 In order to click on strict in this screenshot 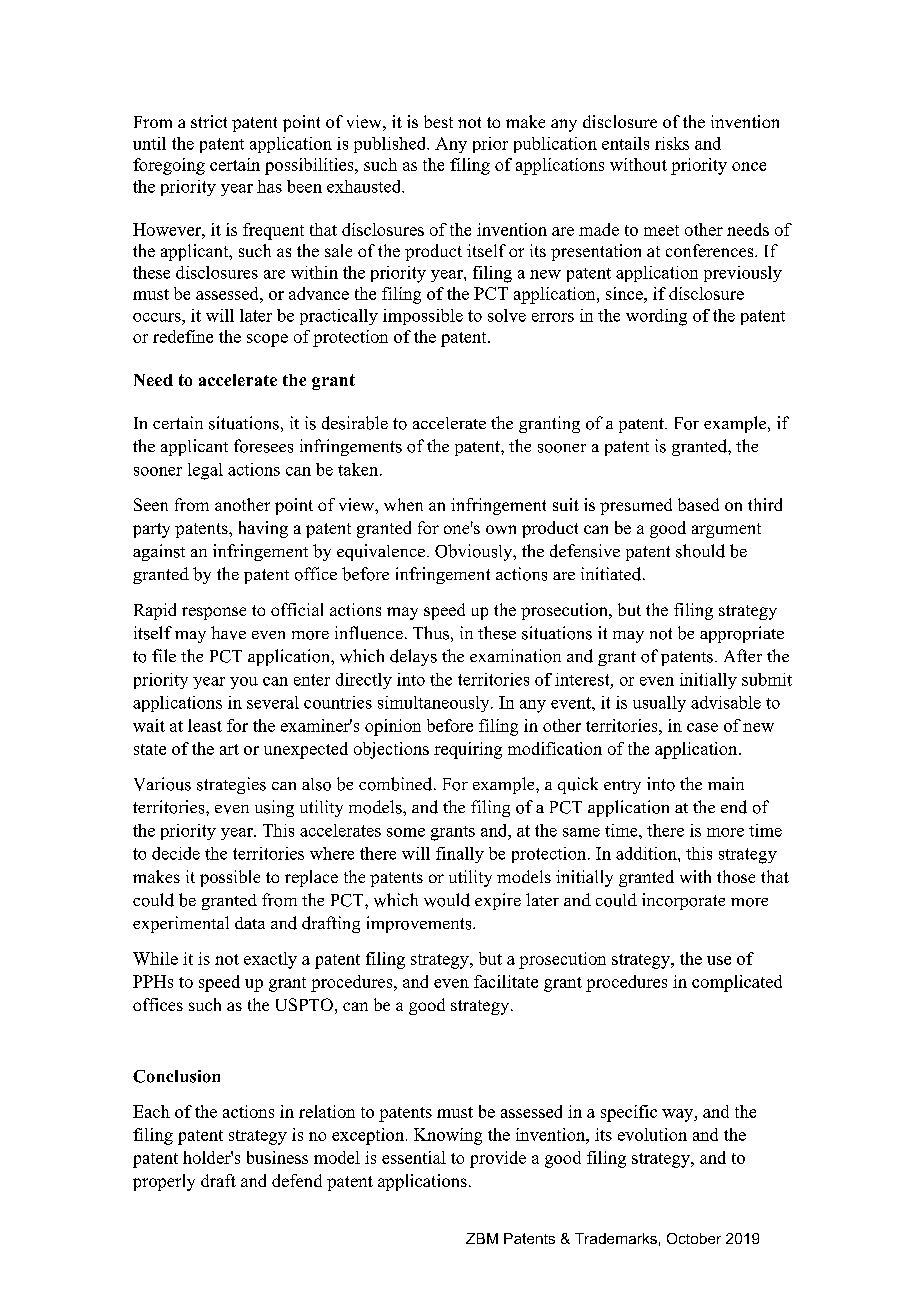, I will do `click(209, 121)`.
